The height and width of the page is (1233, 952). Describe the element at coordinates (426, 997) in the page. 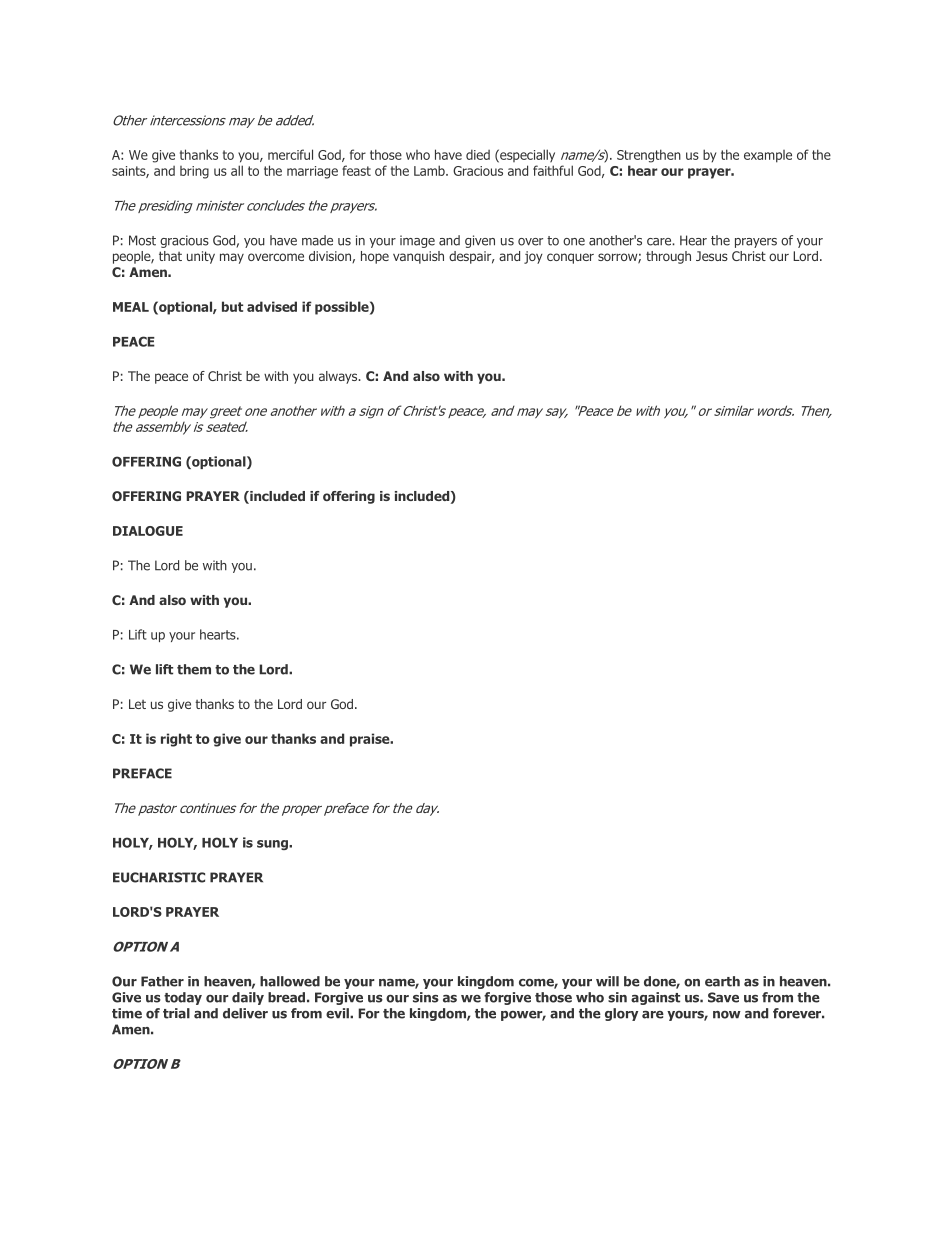

I see `sins` at that location.
